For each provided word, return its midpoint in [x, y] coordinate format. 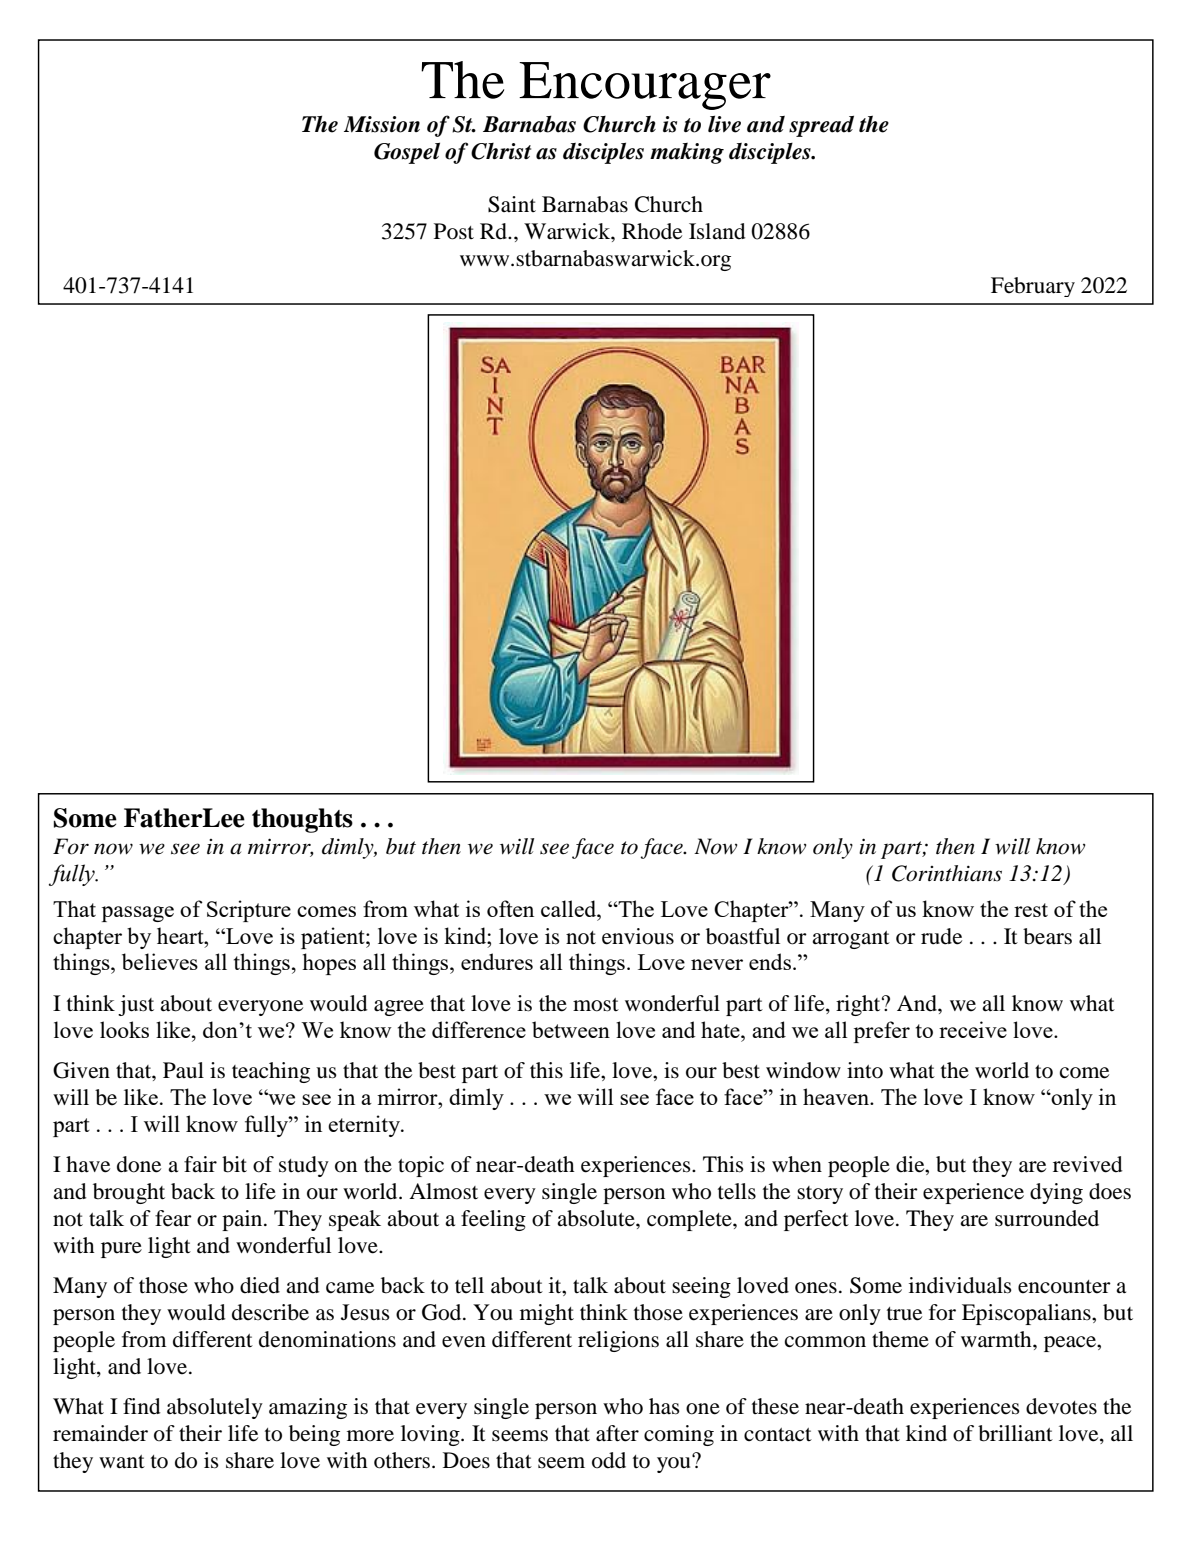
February [1033, 287]
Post [454, 231]
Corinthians [947, 873]
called [570, 908]
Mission [382, 124]
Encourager [645, 86]
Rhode [652, 231]
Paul [183, 1070]
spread [821, 126]
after [617, 1433]
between [571, 1029]
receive [973, 1029]
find [142, 1406]
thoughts [302, 820]
